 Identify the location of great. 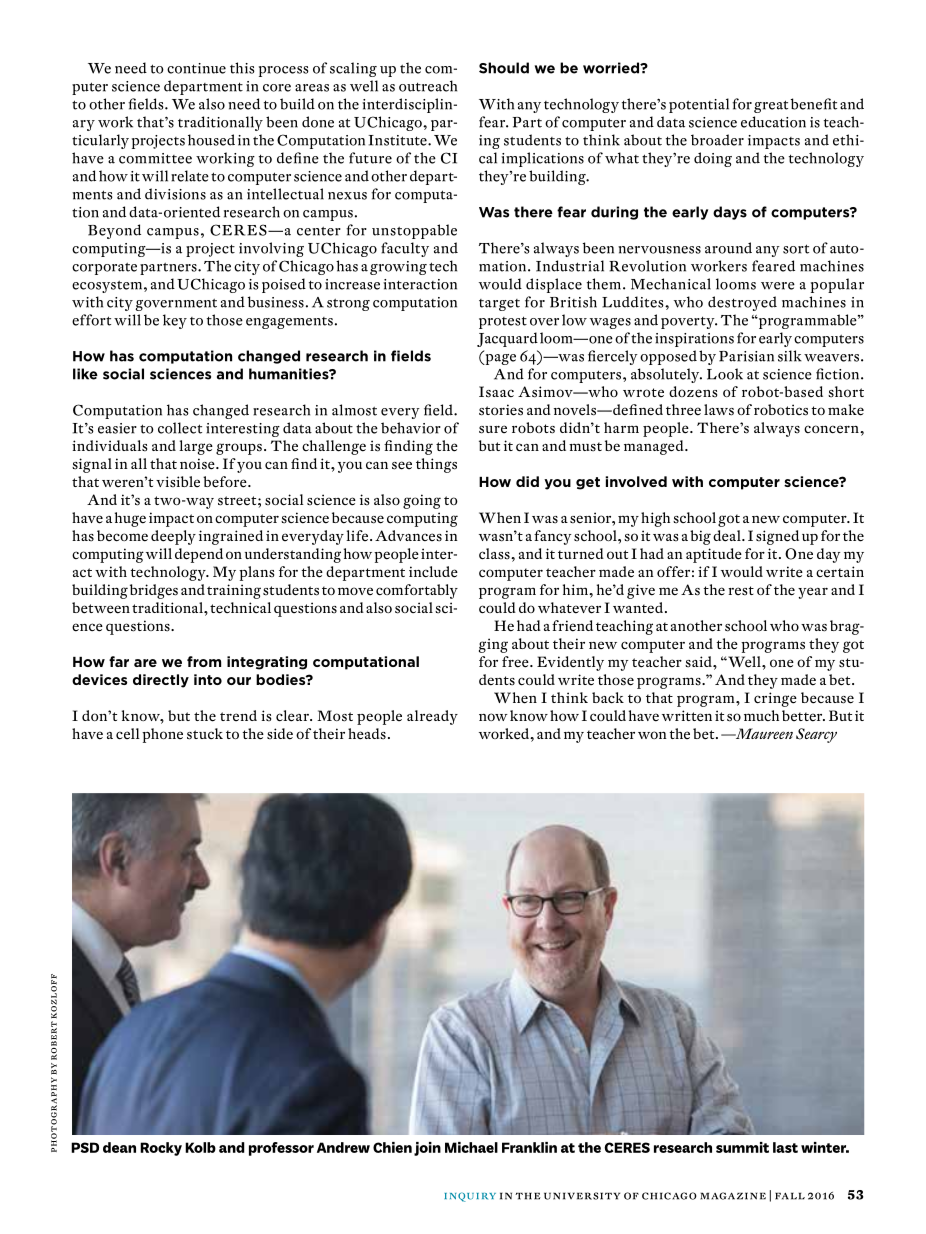
(771, 106).
